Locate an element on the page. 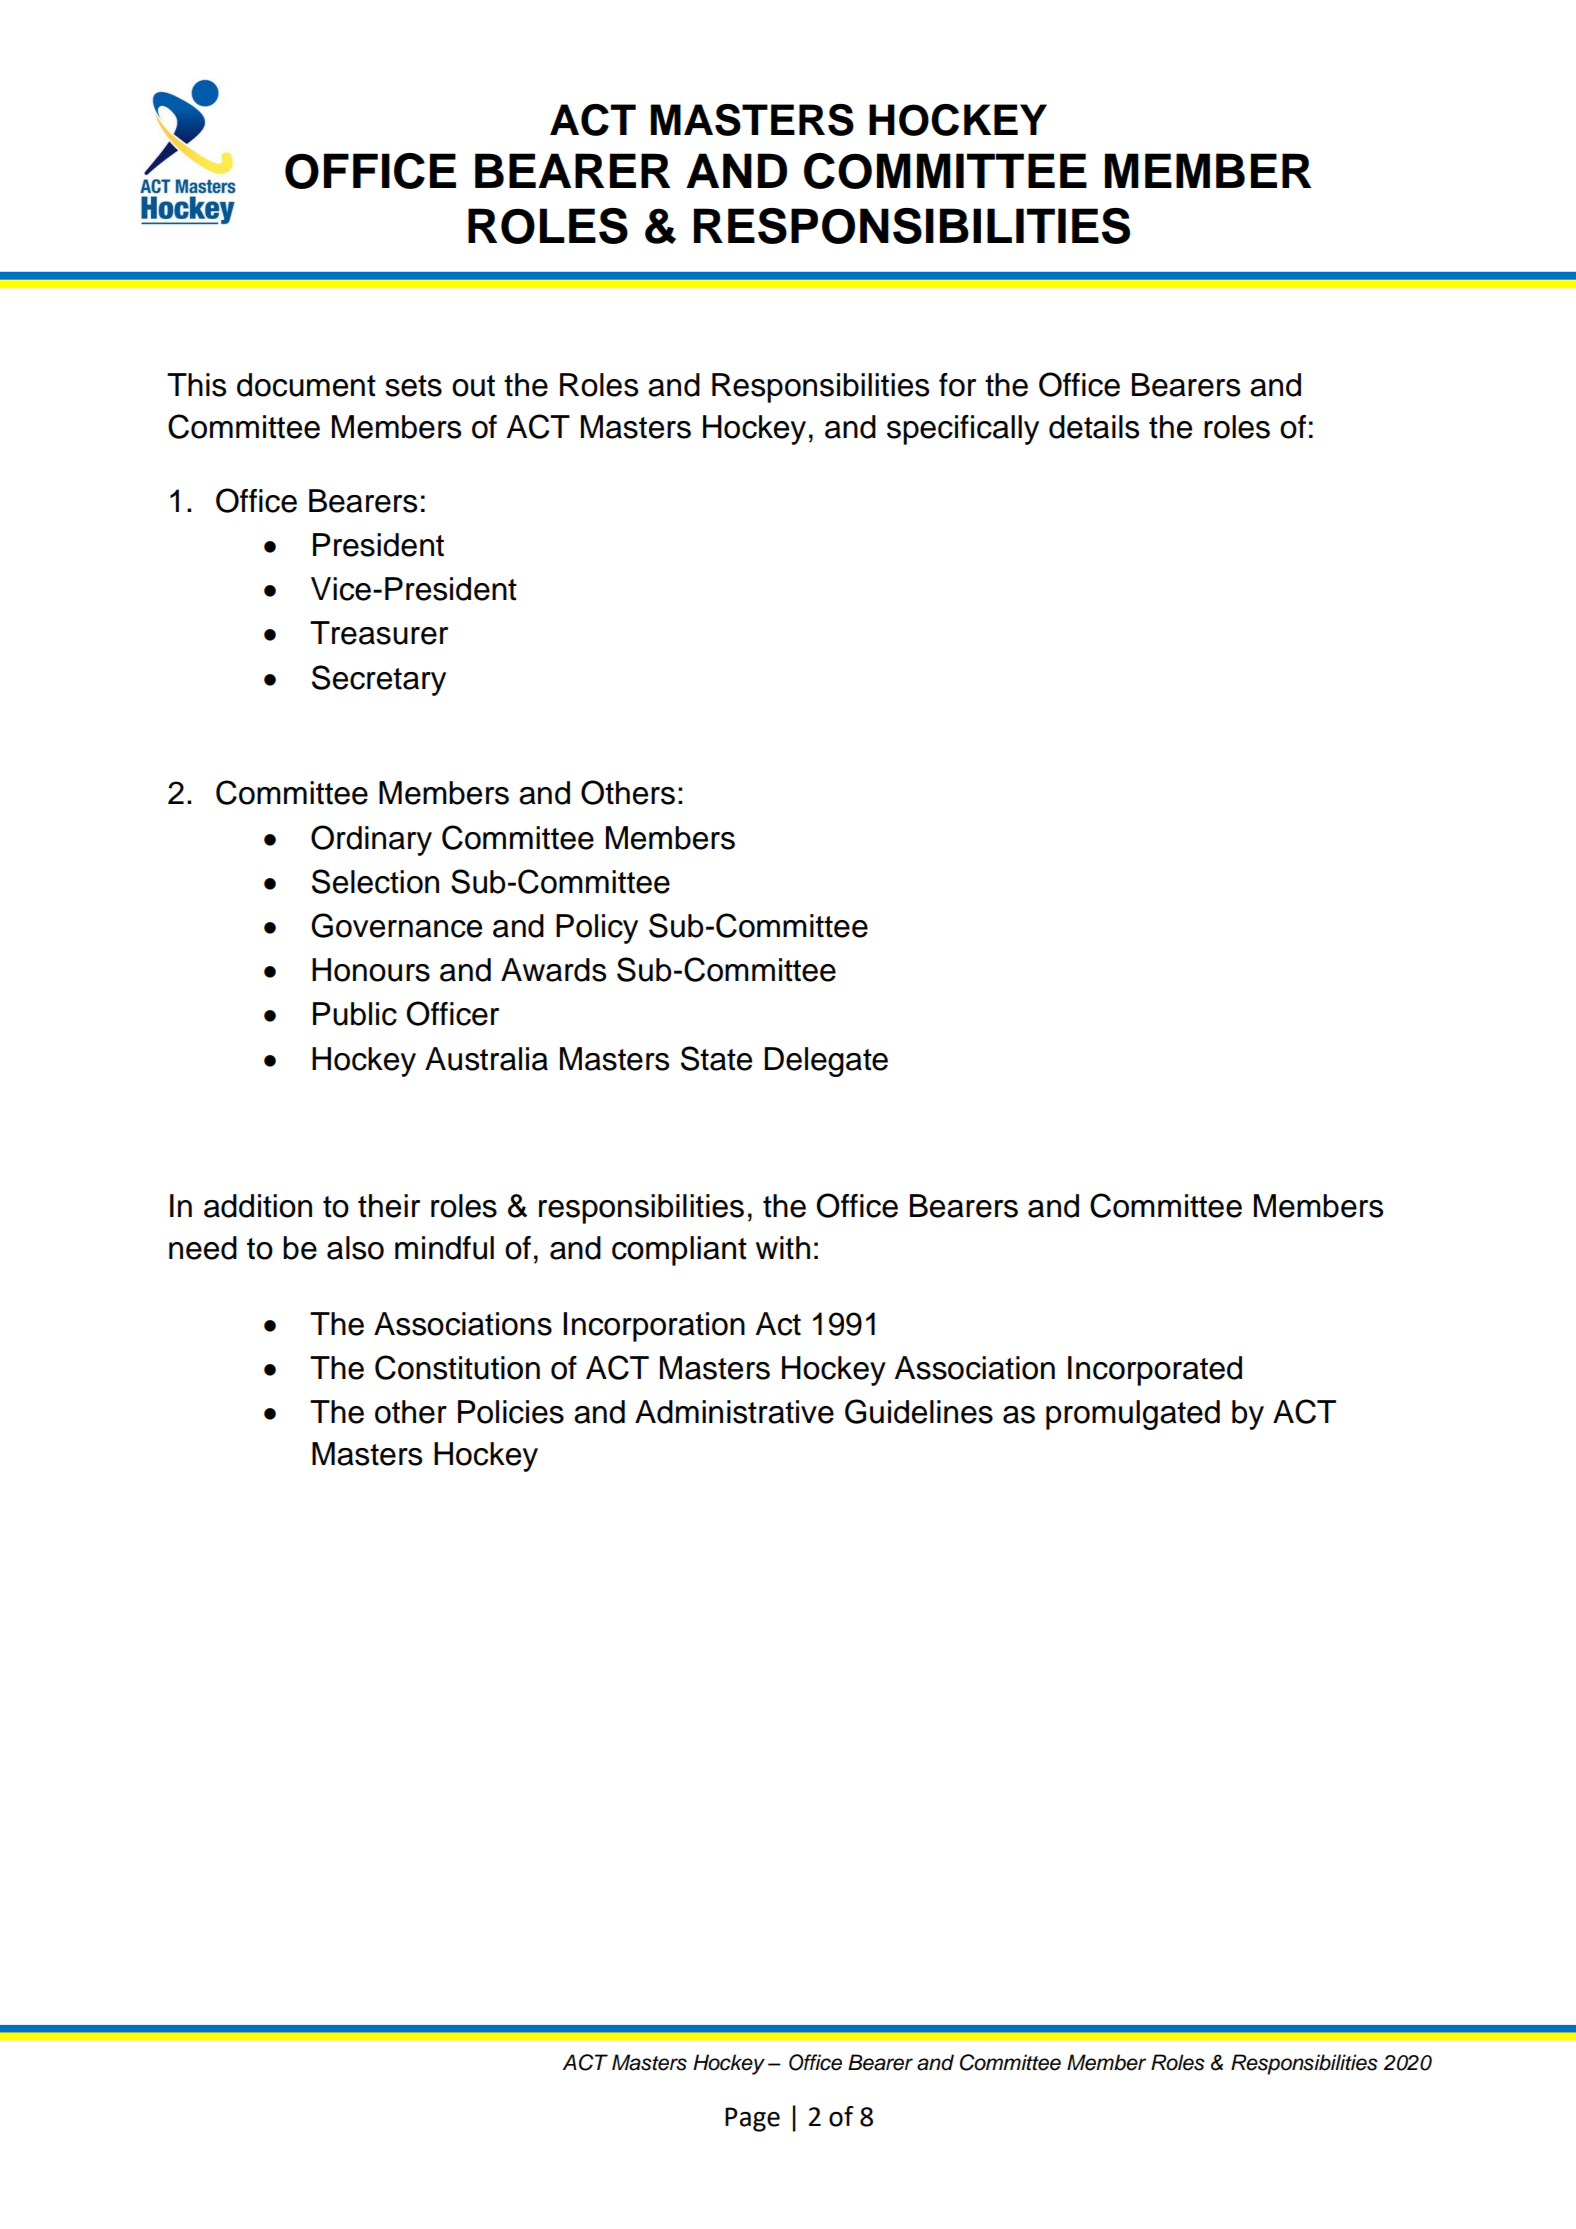 The height and width of the page is (2229, 1576). Incorporated is located at coordinates (1155, 1371).
